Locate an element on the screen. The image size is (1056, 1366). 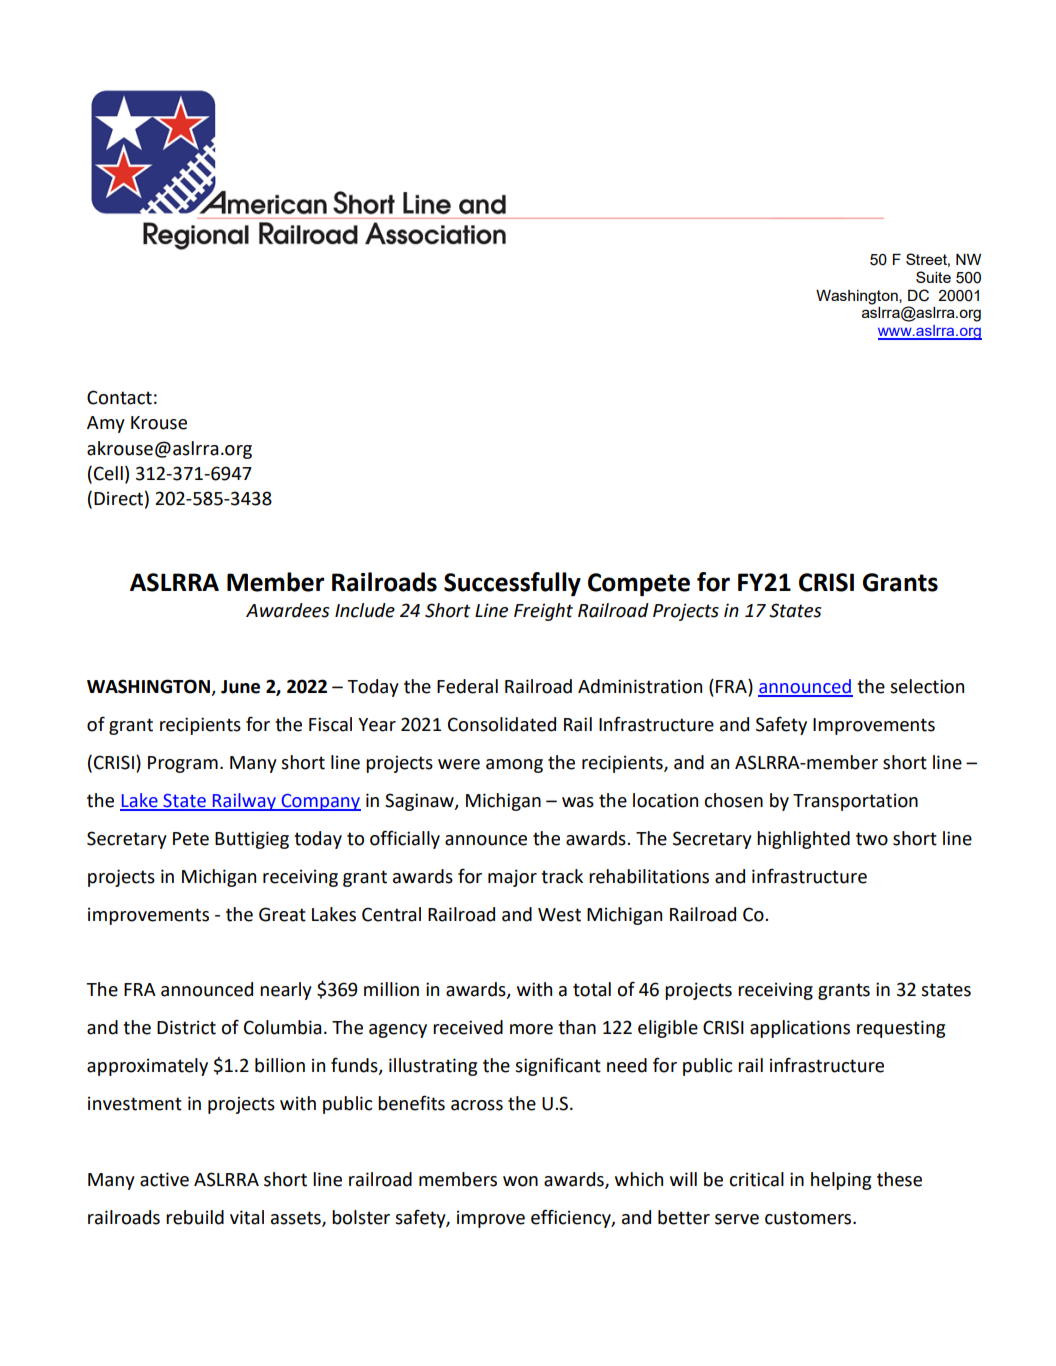
Contact is located at coordinates (119, 397).
